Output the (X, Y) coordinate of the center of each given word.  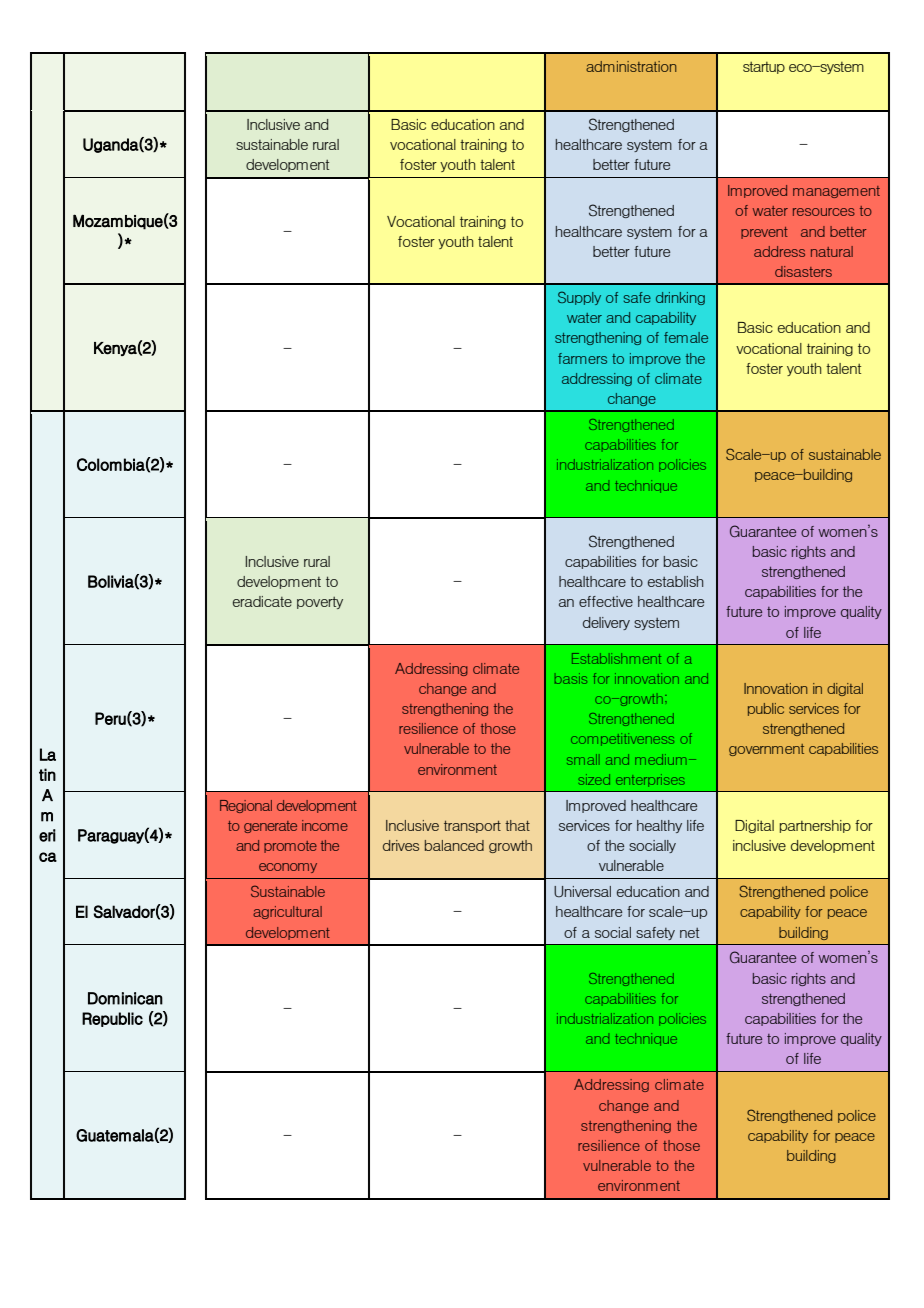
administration (631, 66)
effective (606, 601)
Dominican (125, 998)
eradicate (262, 601)
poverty (320, 603)
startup (764, 68)
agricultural (287, 912)
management (836, 192)
